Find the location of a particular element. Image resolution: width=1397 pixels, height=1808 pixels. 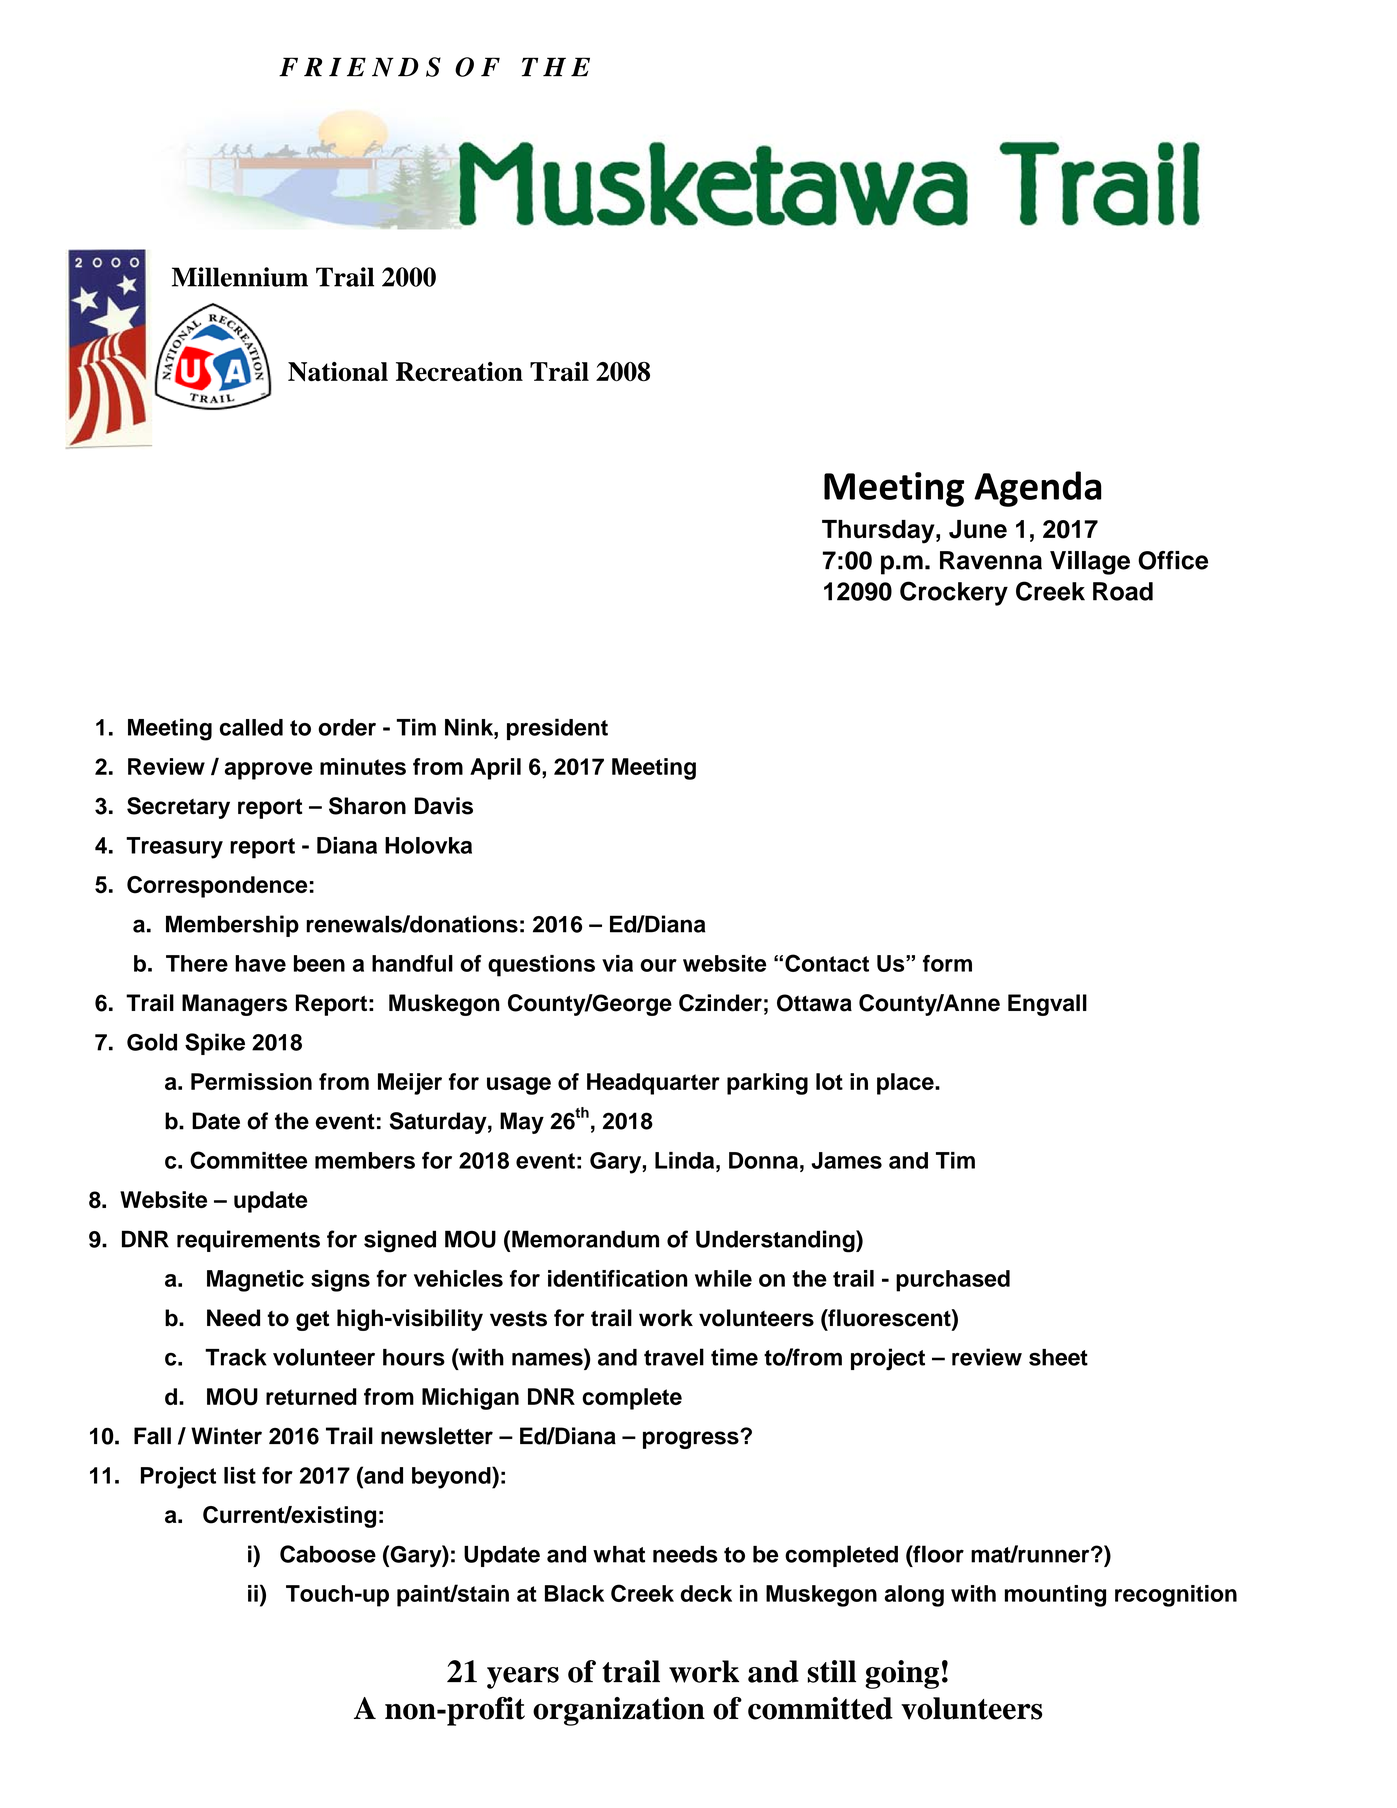

Millennium is located at coordinates (240, 277).
